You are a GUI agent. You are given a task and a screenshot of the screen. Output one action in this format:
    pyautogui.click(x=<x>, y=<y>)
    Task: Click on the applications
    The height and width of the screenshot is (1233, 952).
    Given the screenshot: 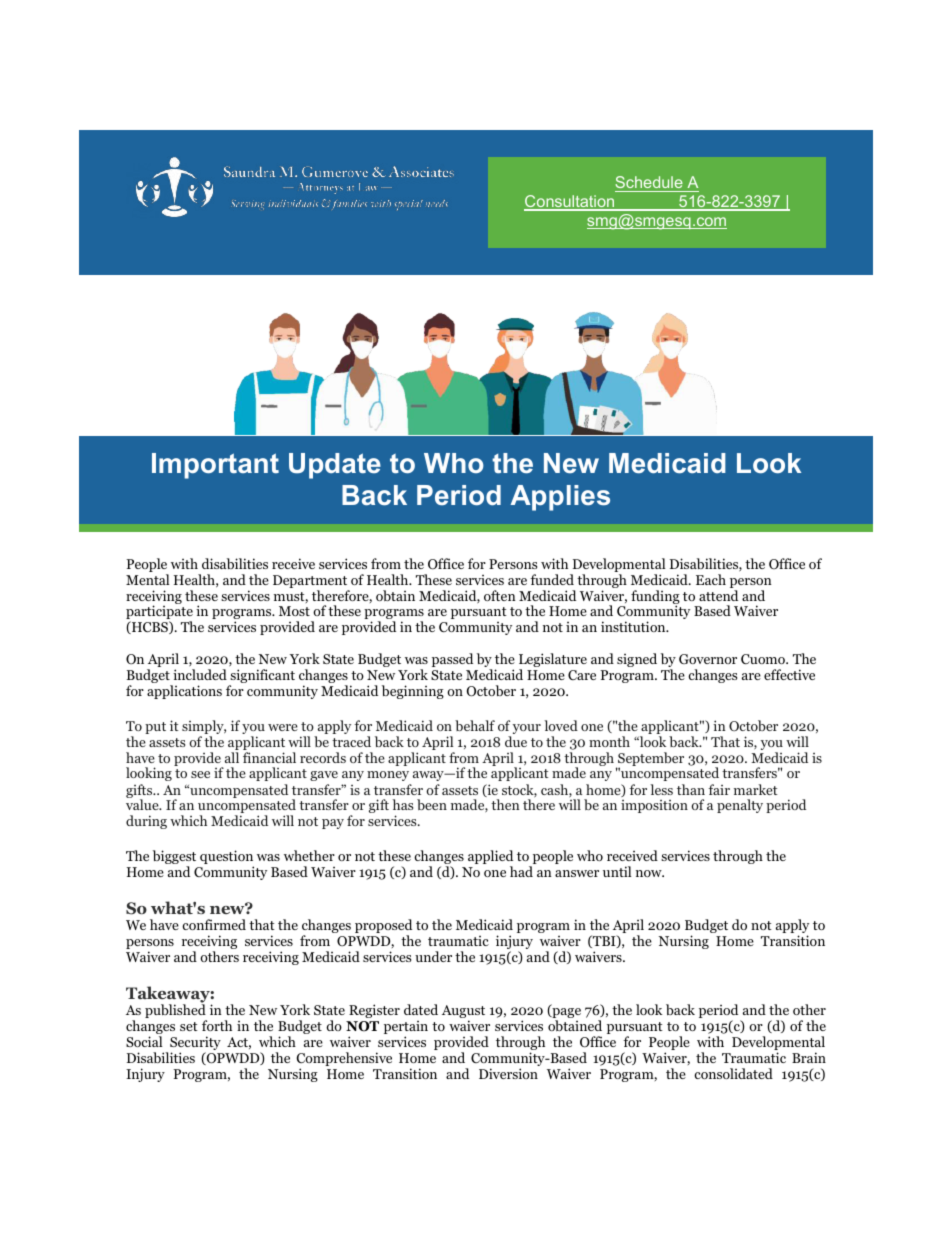 What is the action you would take?
    pyautogui.click(x=184, y=692)
